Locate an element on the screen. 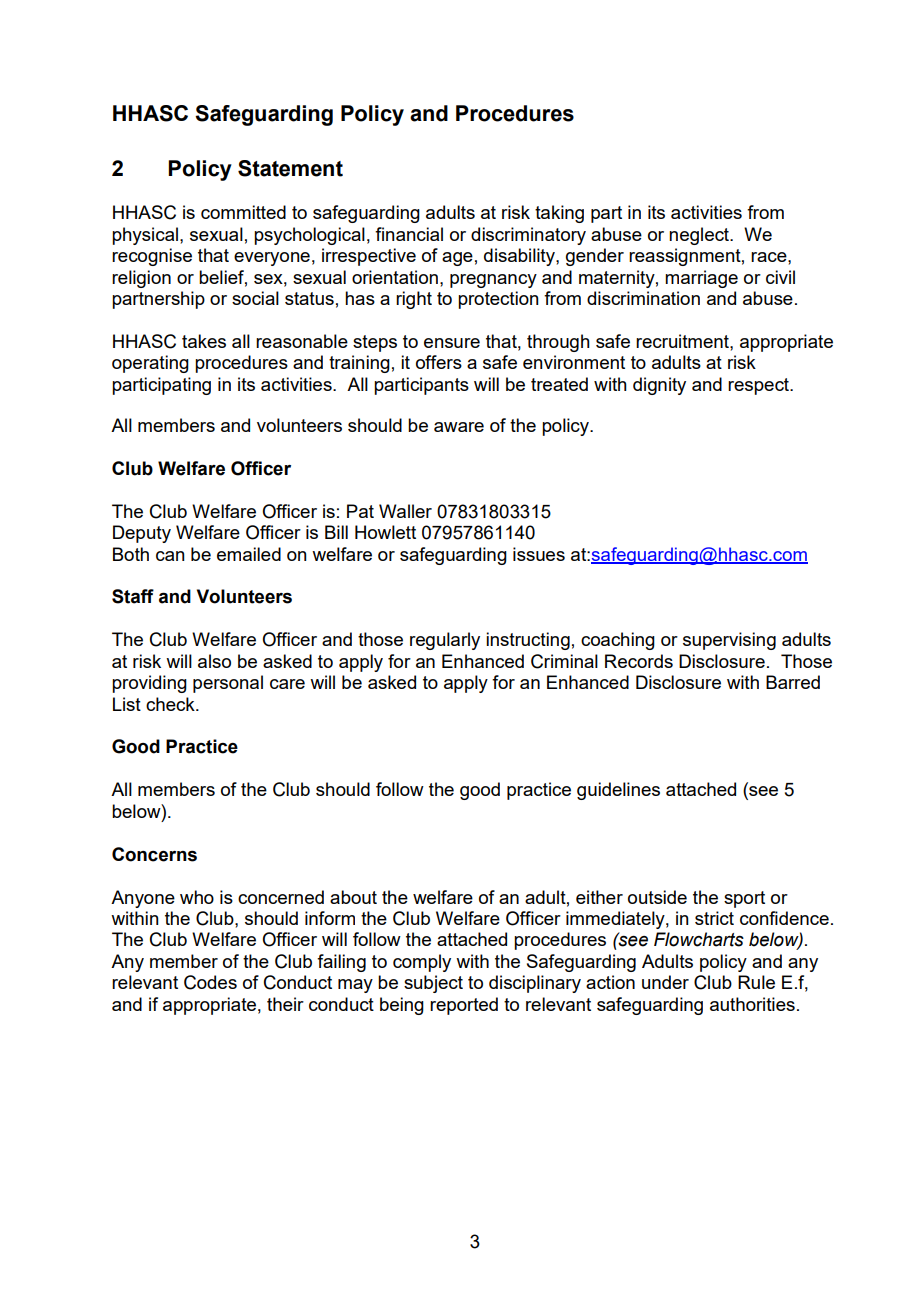 This screenshot has height=1308, width=924. recruitment is located at coordinates (683, 341).
